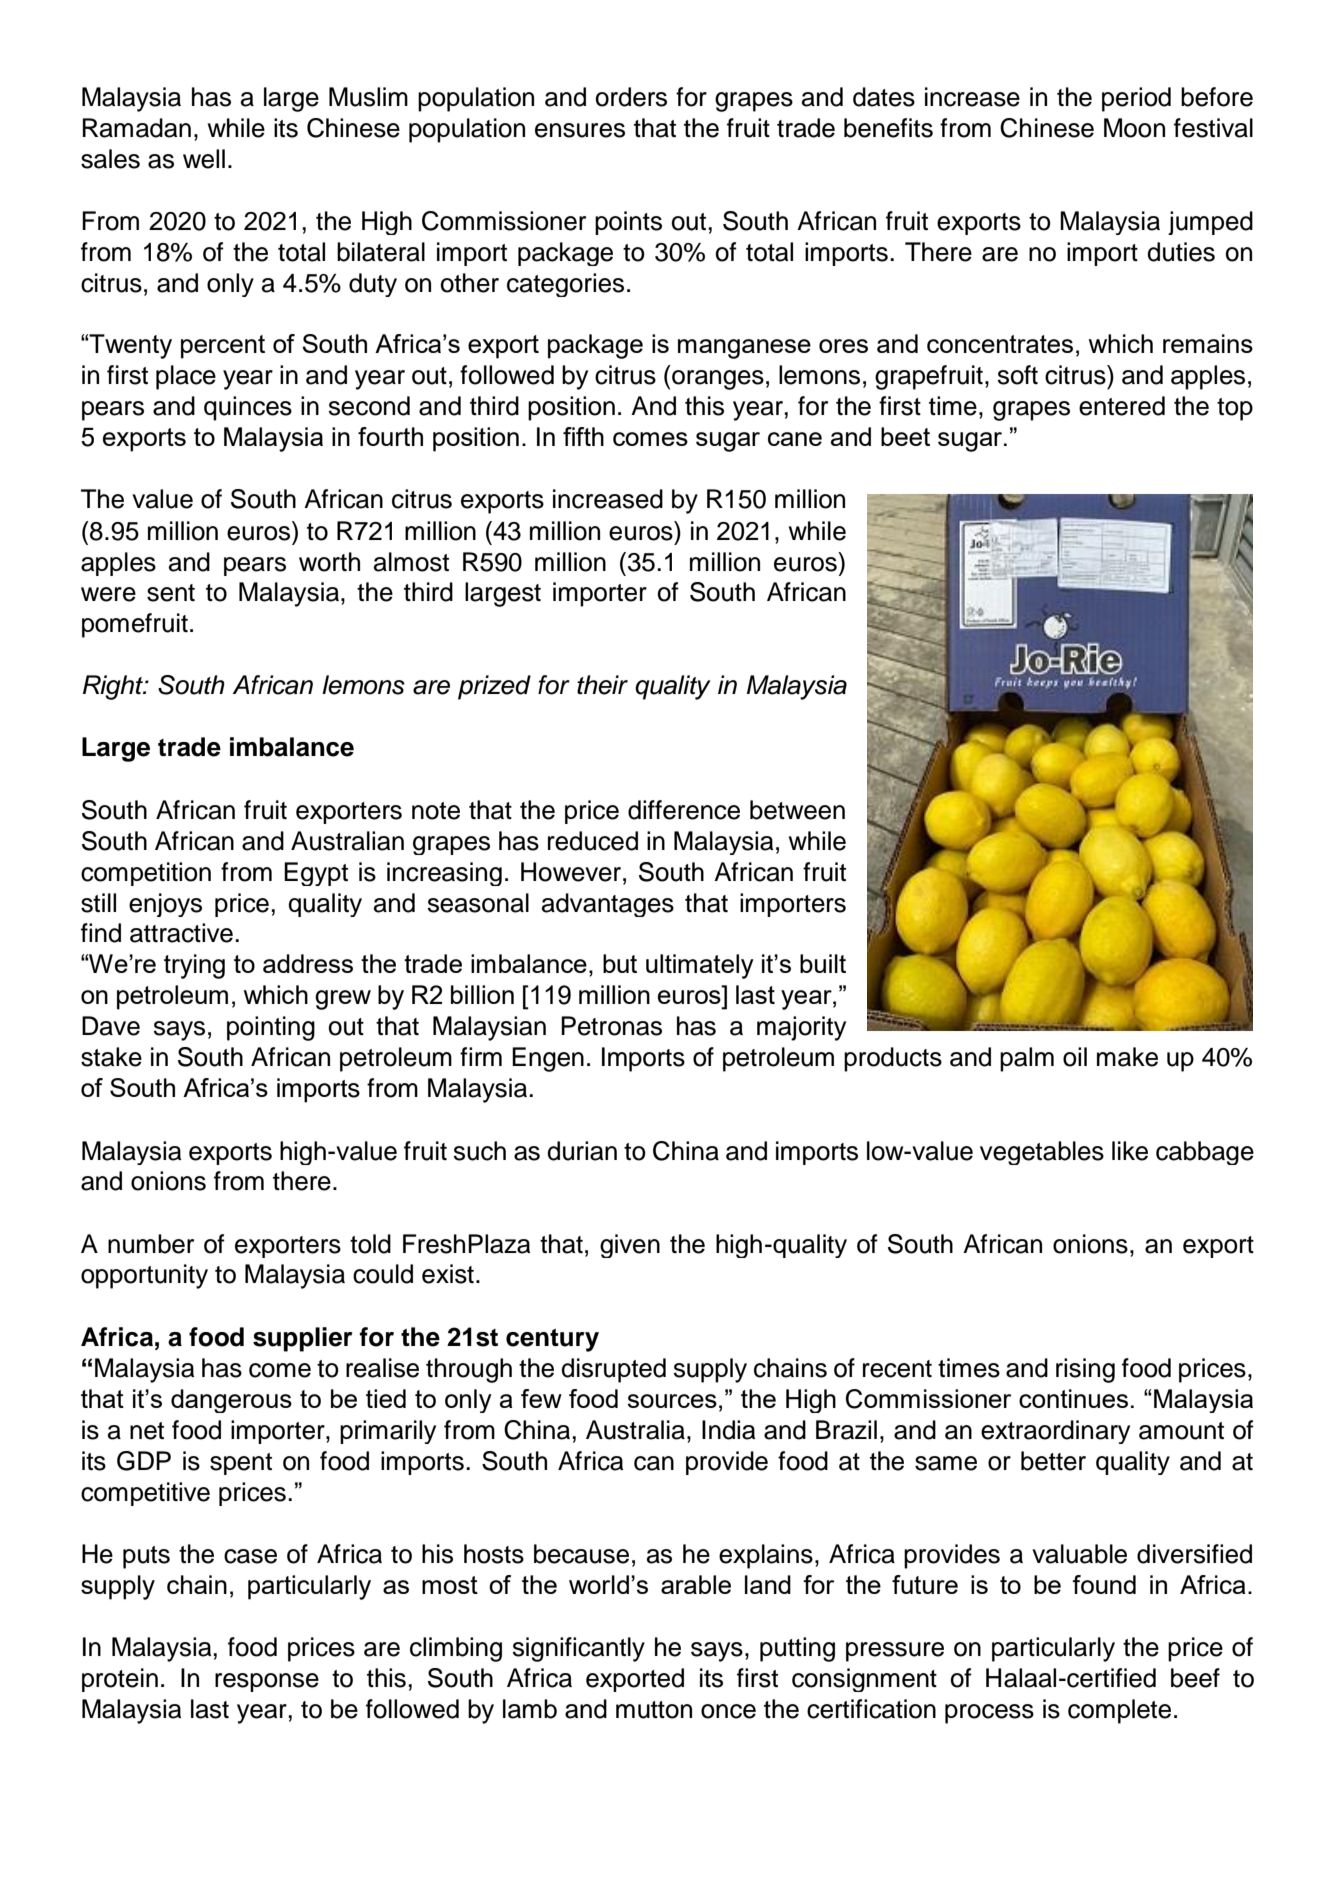  I want to click on entered, so click(1122, 406).
